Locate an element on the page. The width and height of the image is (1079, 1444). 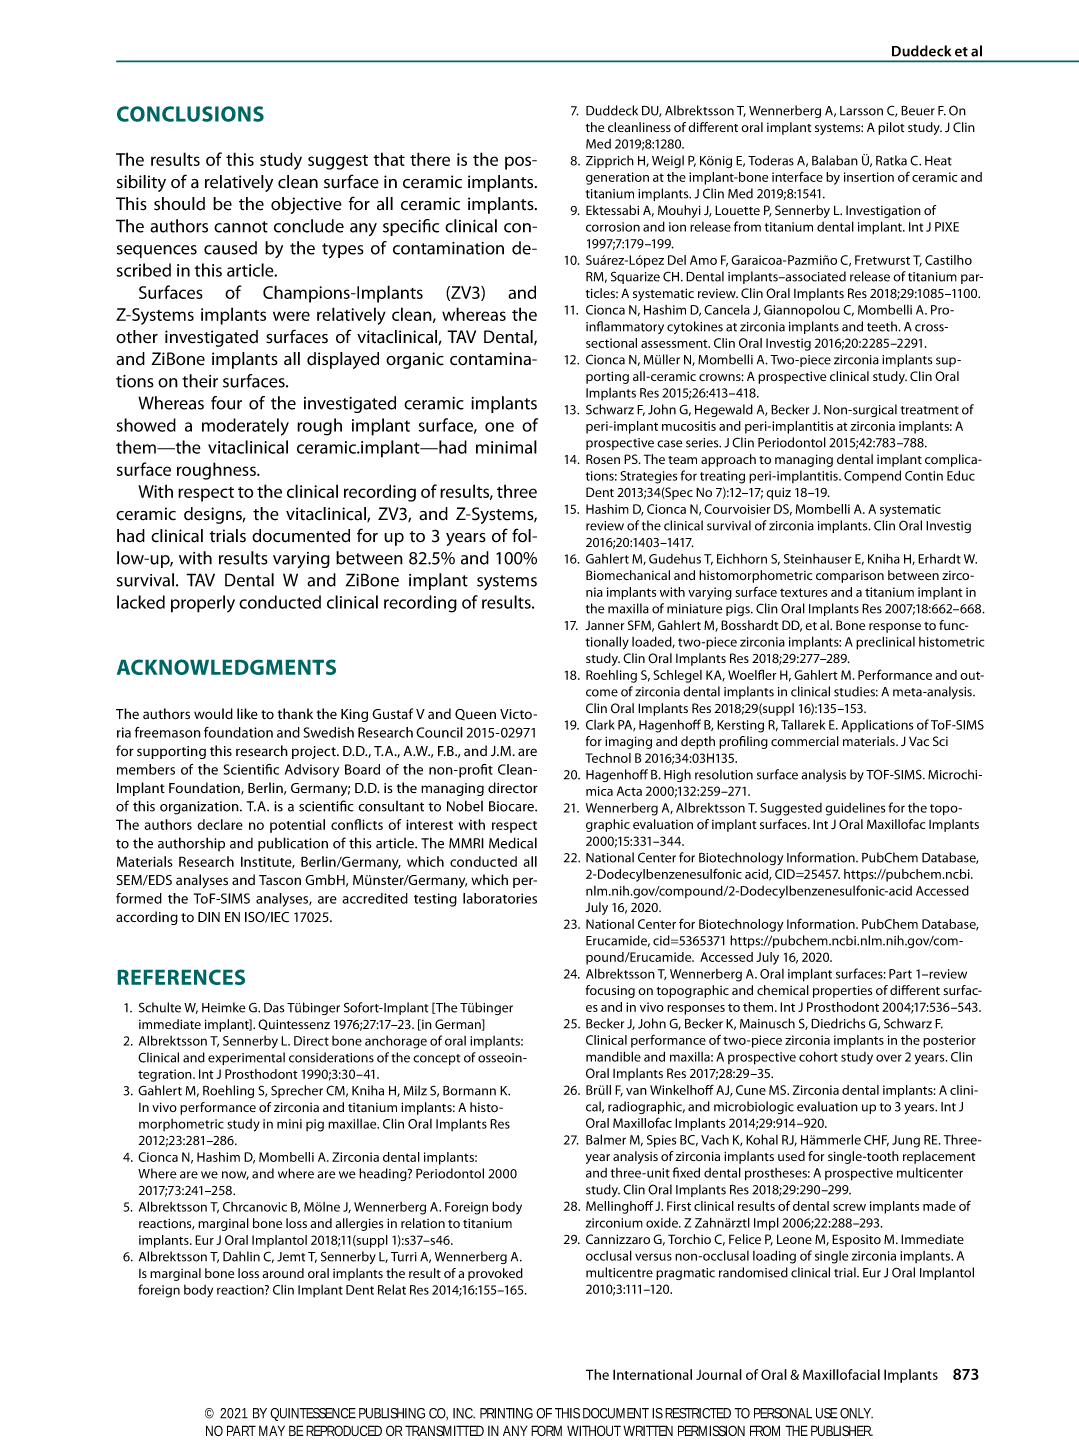
insertion is located at coordinates (869, 177).
